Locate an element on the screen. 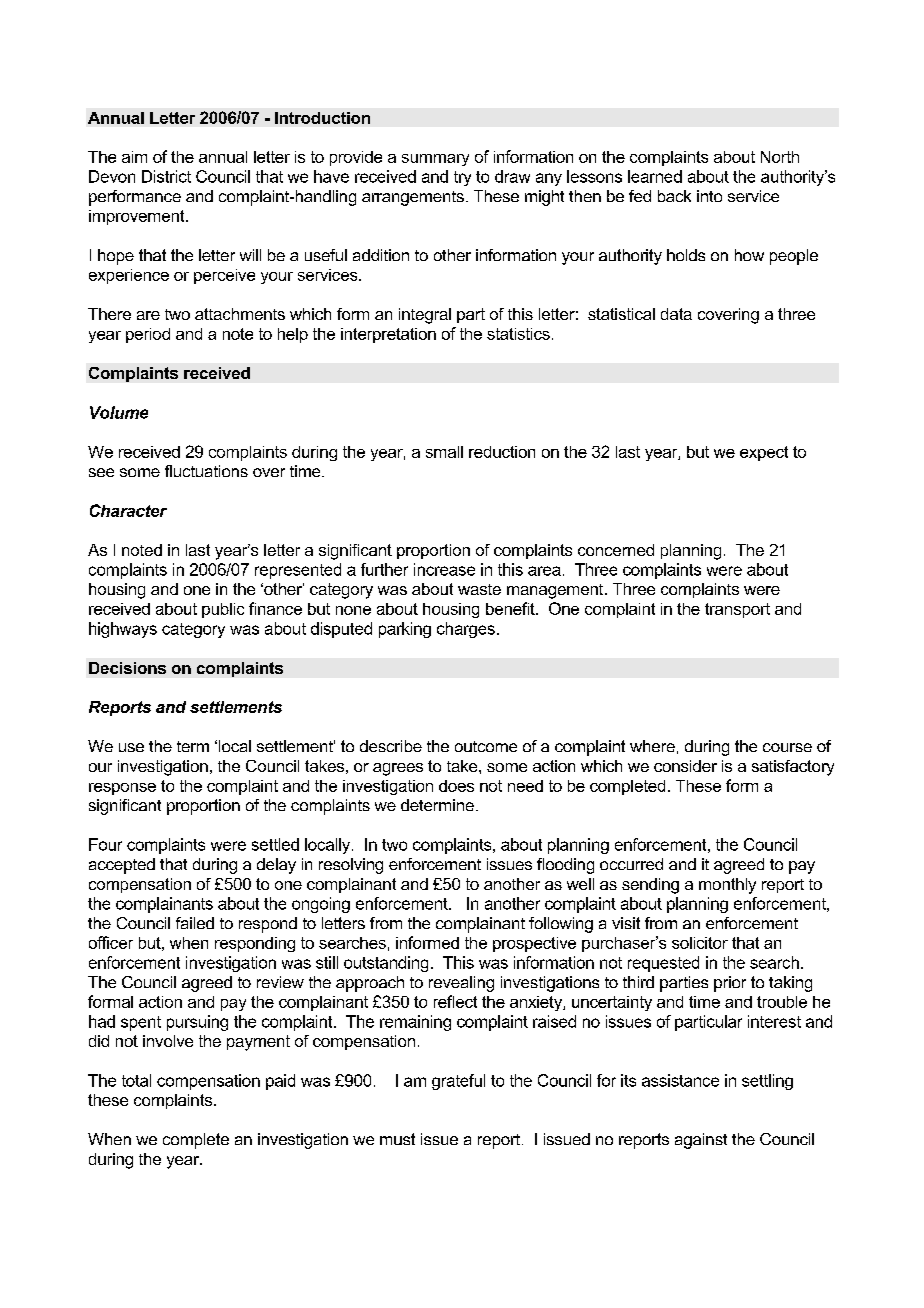  summary is located at coordinates (435, 160).
